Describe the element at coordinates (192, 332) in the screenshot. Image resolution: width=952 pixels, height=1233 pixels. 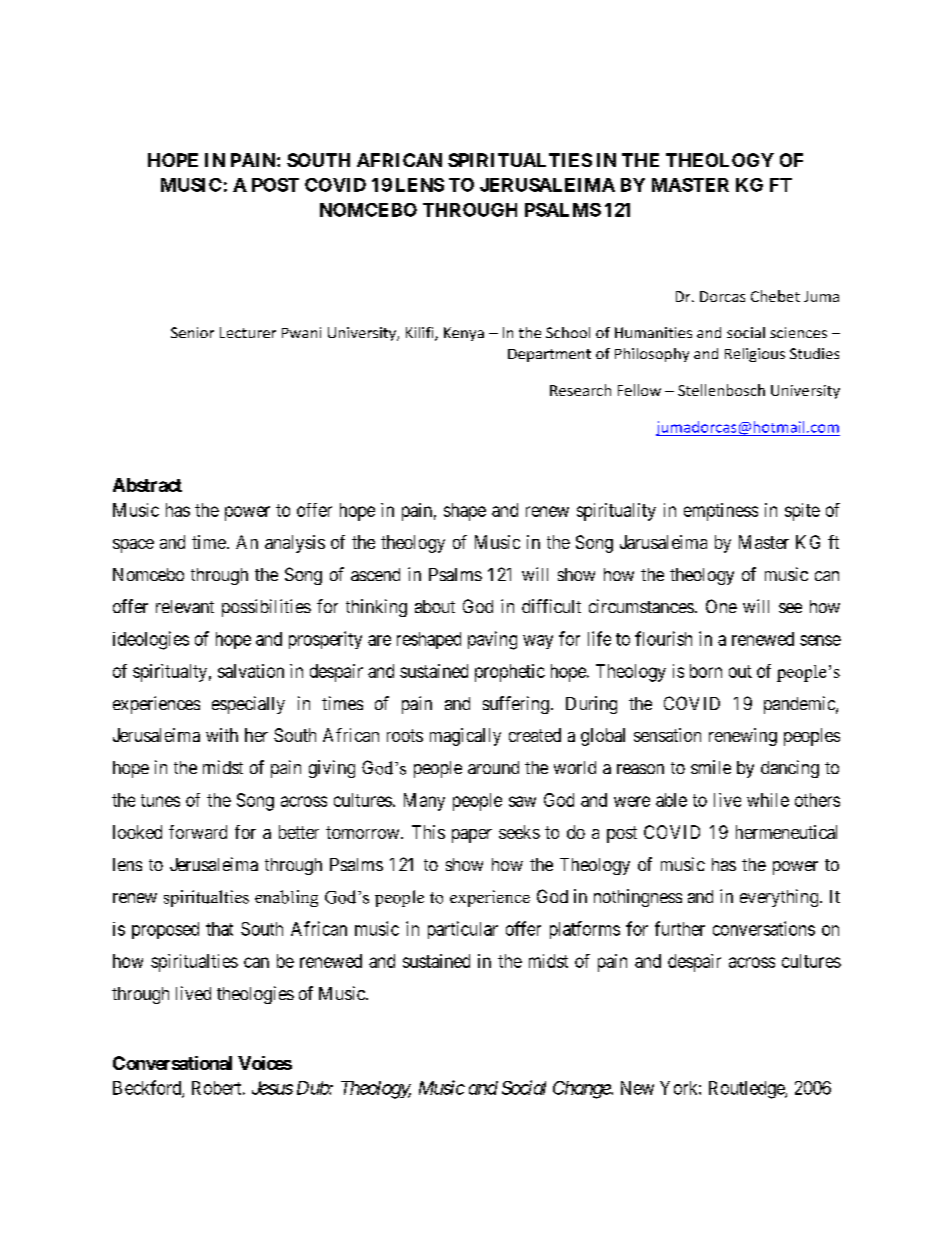
I see `Senior` at that location.
